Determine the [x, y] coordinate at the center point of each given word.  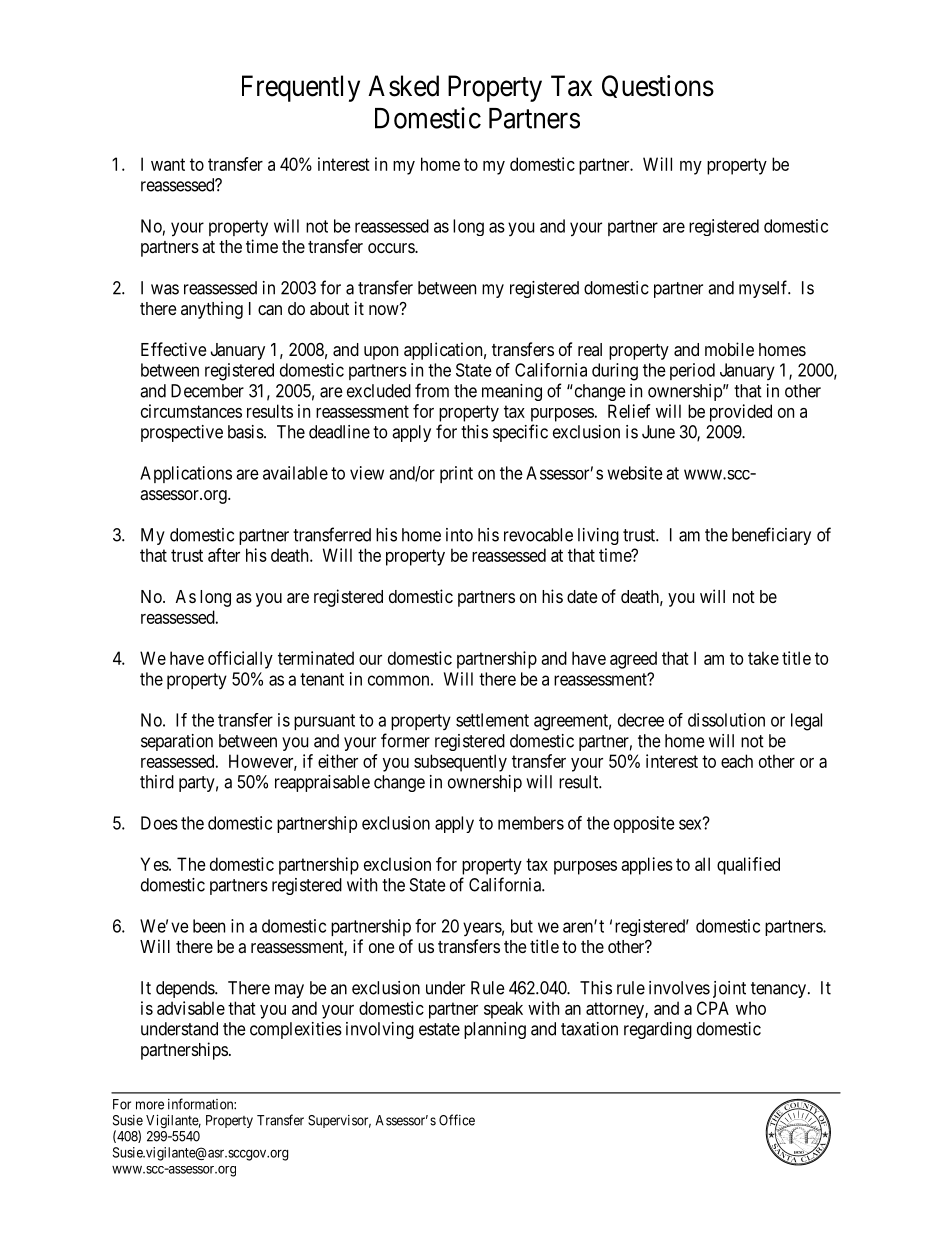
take [763, 658]
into [459, 535]
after [224, 555]
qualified [748, 866]
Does [159, 823]
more [150, 1105]
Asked [403, 86]
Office [457, 1120]
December [207, 391]
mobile [729, 349]
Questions [658, 86]
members [531, 823]
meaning [512, 392]
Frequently [301, 88]
